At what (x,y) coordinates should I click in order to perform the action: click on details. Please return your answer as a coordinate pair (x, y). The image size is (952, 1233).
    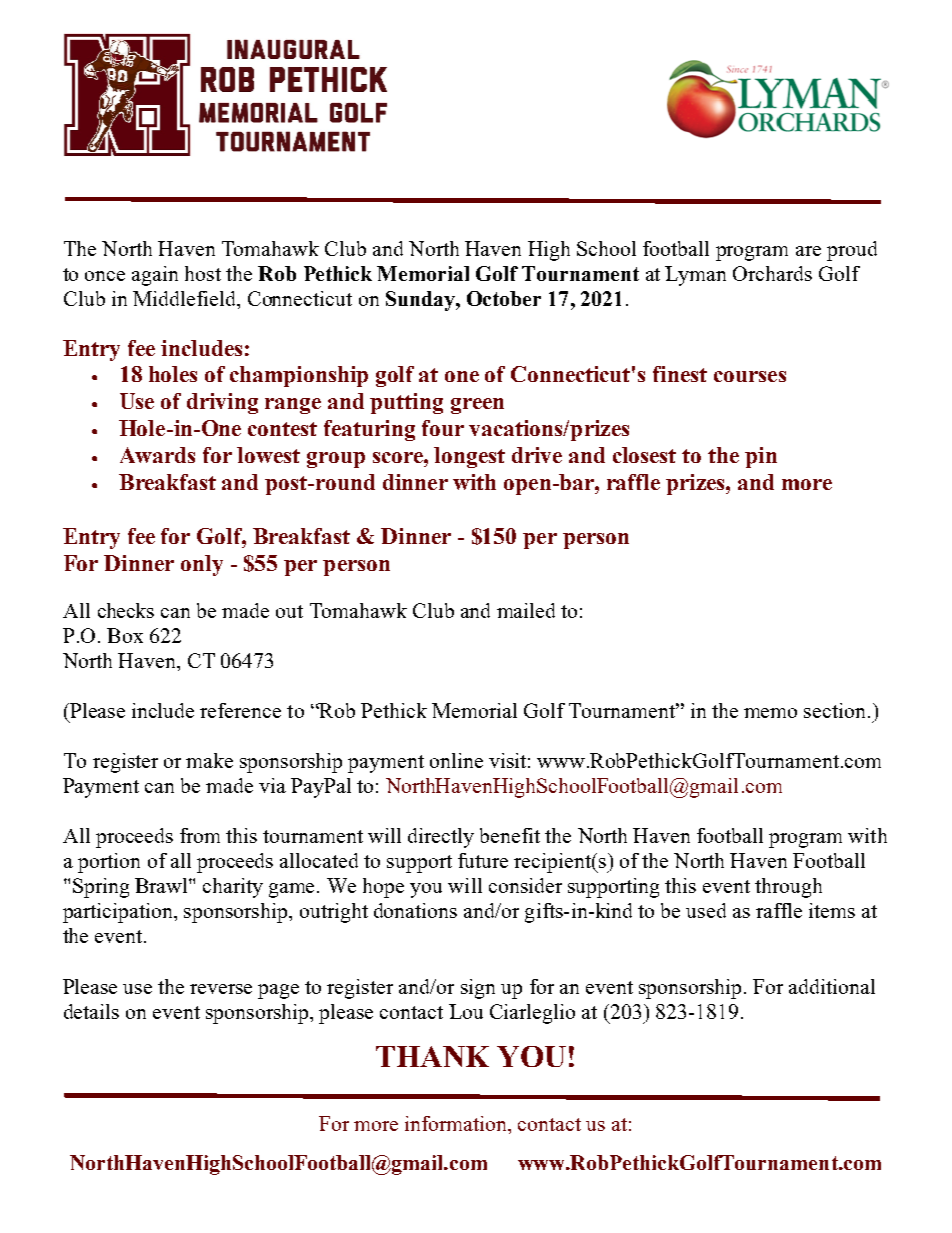
    Looking at the image, I should click on (91, 1011).
